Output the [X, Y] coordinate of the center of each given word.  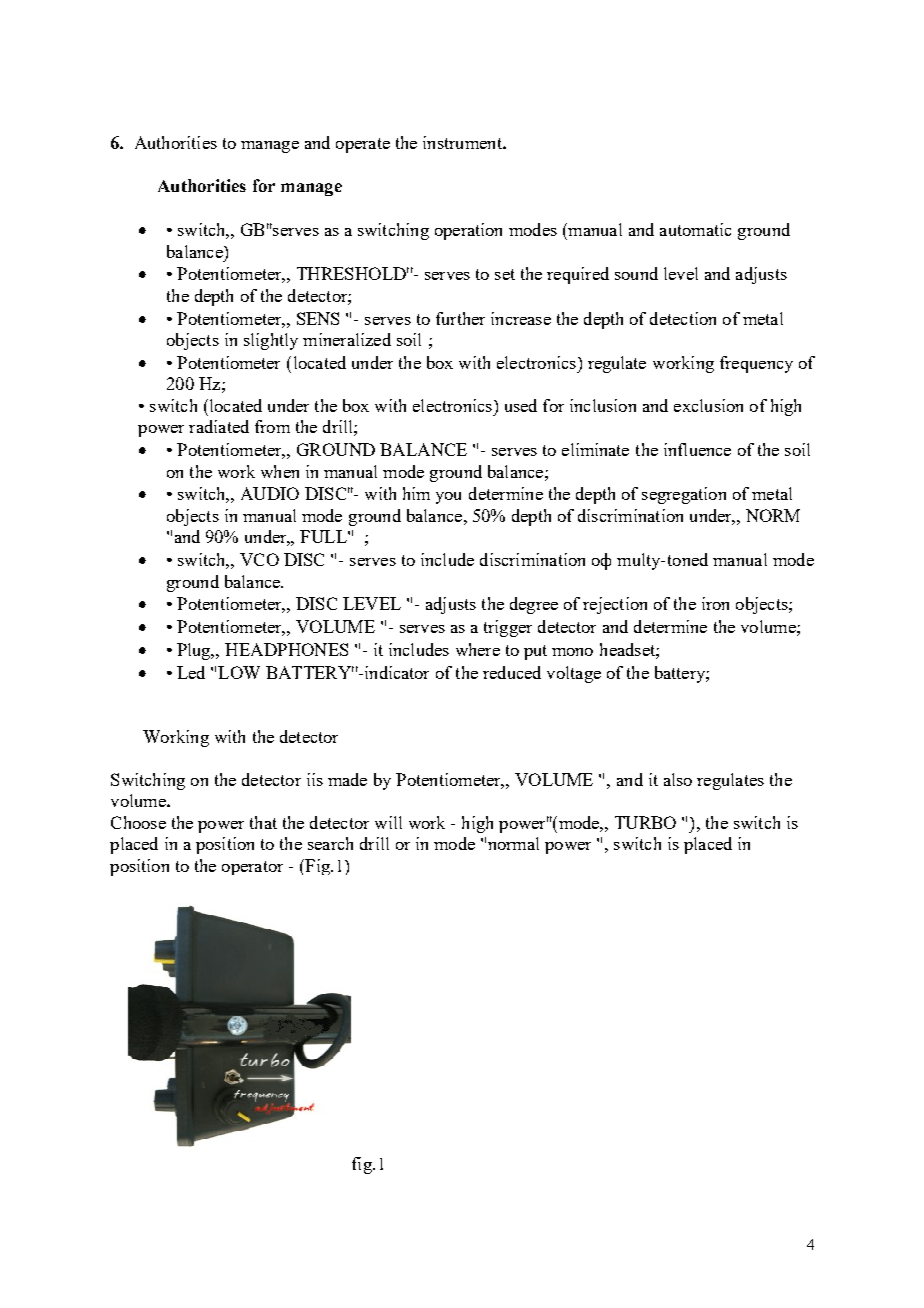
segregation [684, 495]
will [388, 822]
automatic [695, 229]
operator [252, 868]
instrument [463, 142]
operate [363, 145]
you [448, 498]
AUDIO [270, 493]
